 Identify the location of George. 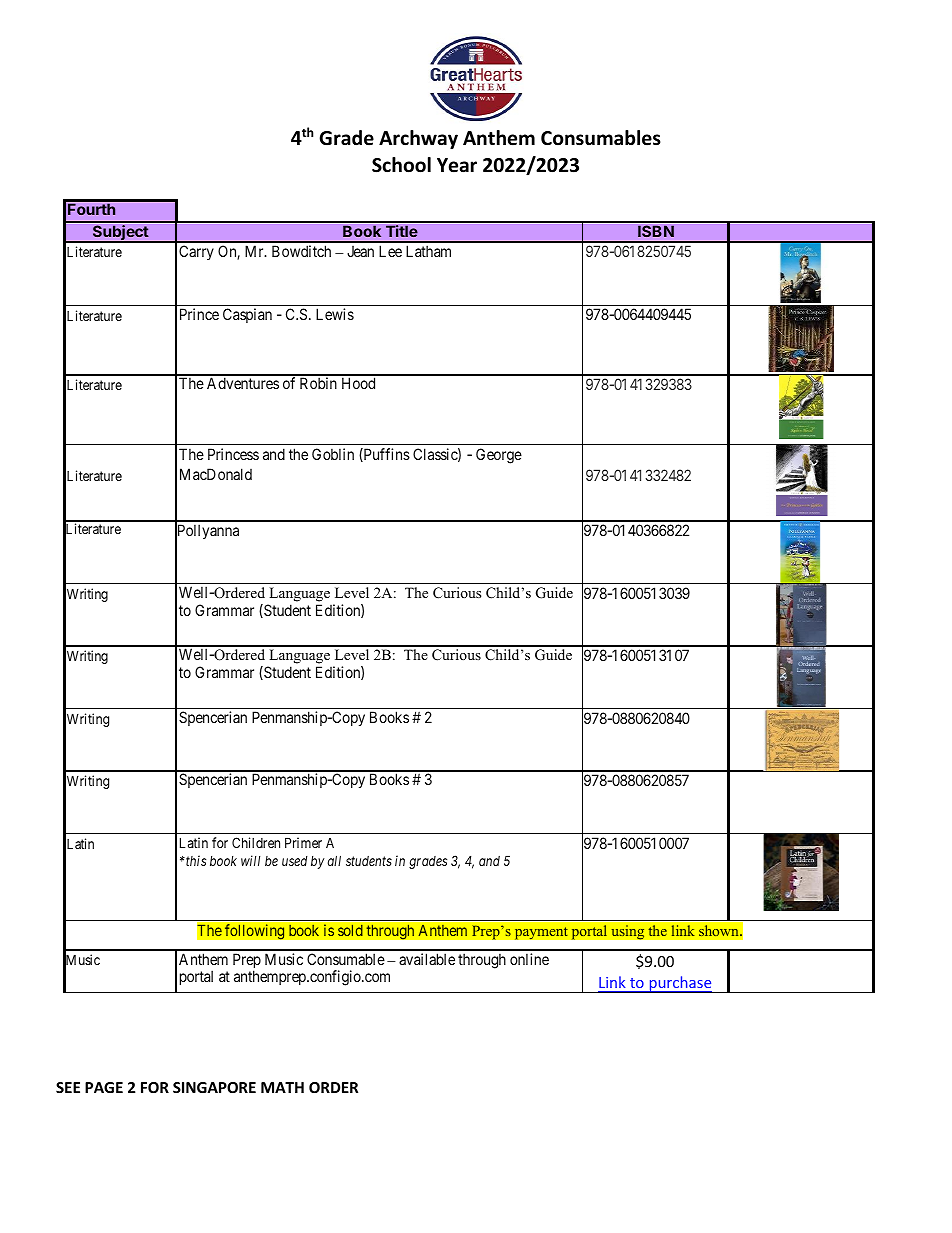
(499, 456).
